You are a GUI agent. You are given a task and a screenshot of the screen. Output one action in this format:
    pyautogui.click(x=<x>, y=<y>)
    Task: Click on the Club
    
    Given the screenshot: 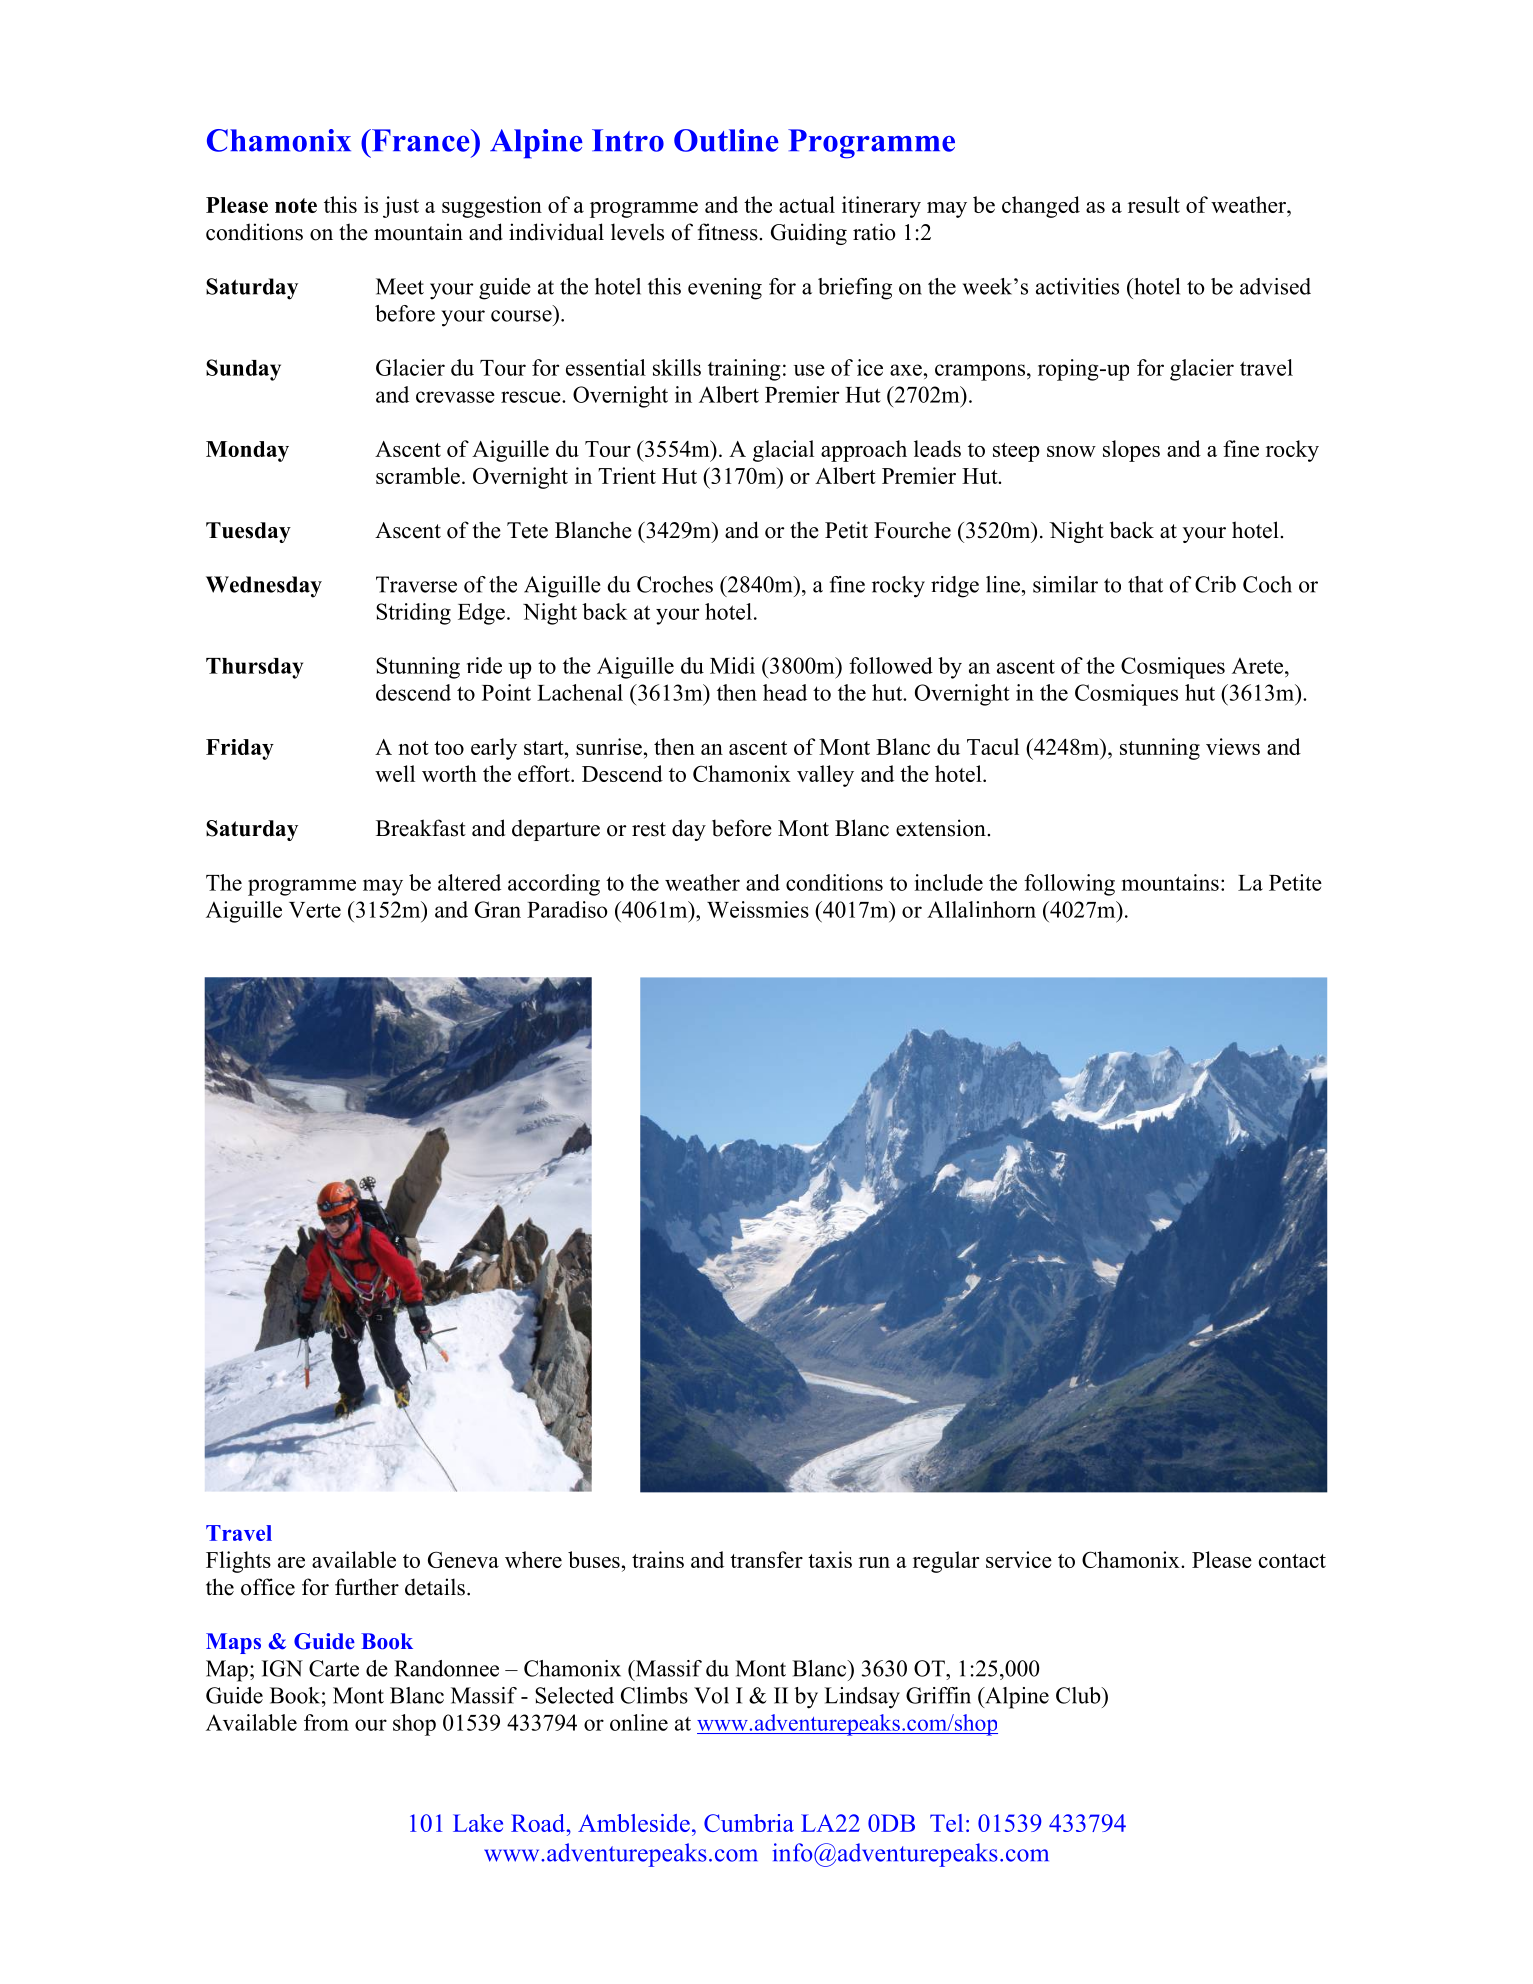 What is the action you would take?
    pyautogui.click(x=1079, y=1695)
